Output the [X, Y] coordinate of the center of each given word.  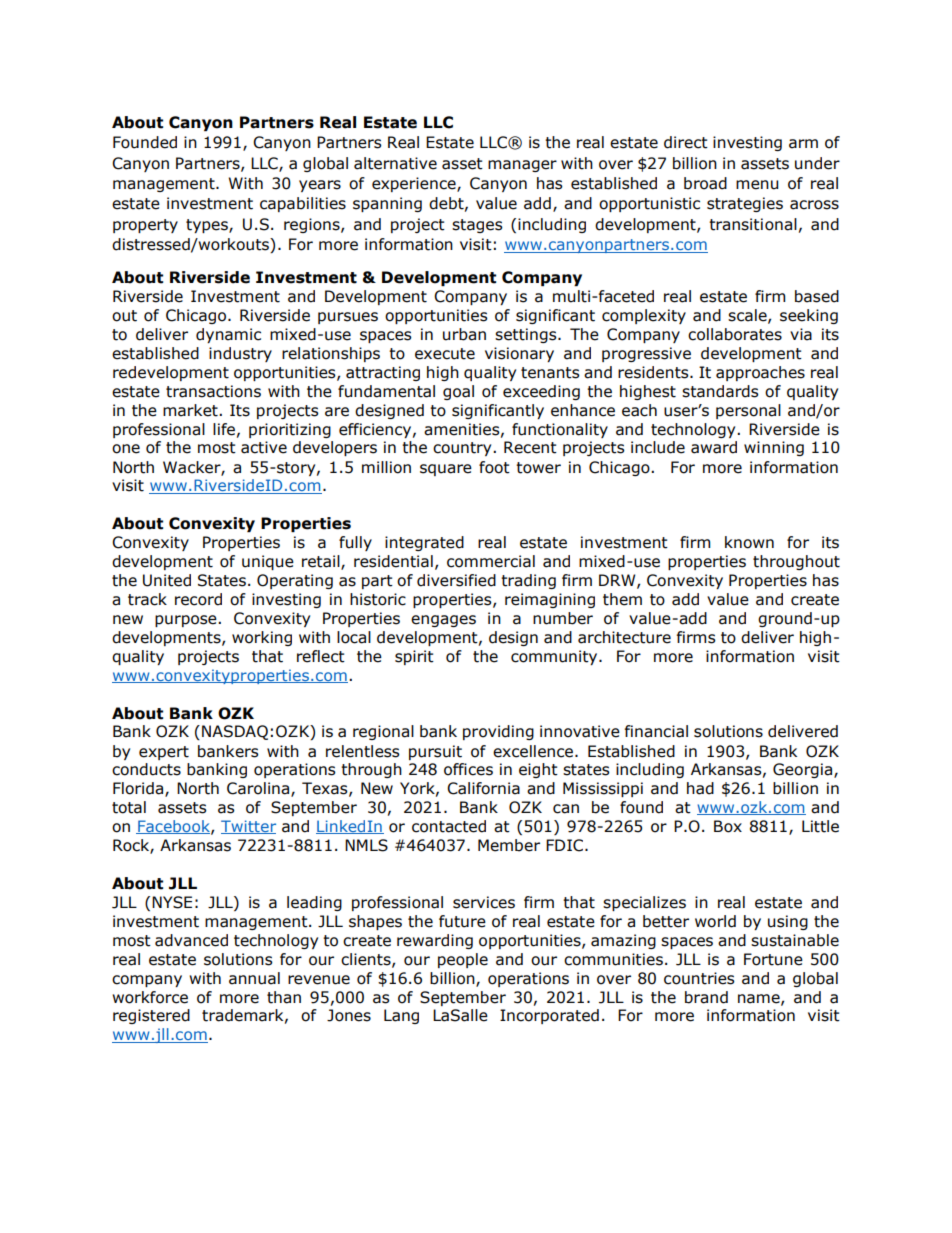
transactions [213, 391]
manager [522, 166]
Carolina [259, 789]
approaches [760, 373]
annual [254, 978]
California [483, 788]
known [749, 542]
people [463, 960]
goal [458, 392]
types [208, 226]
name [760, 999]
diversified [456, 580]
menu [757, 185]
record [198, 599]
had [700, 788]
